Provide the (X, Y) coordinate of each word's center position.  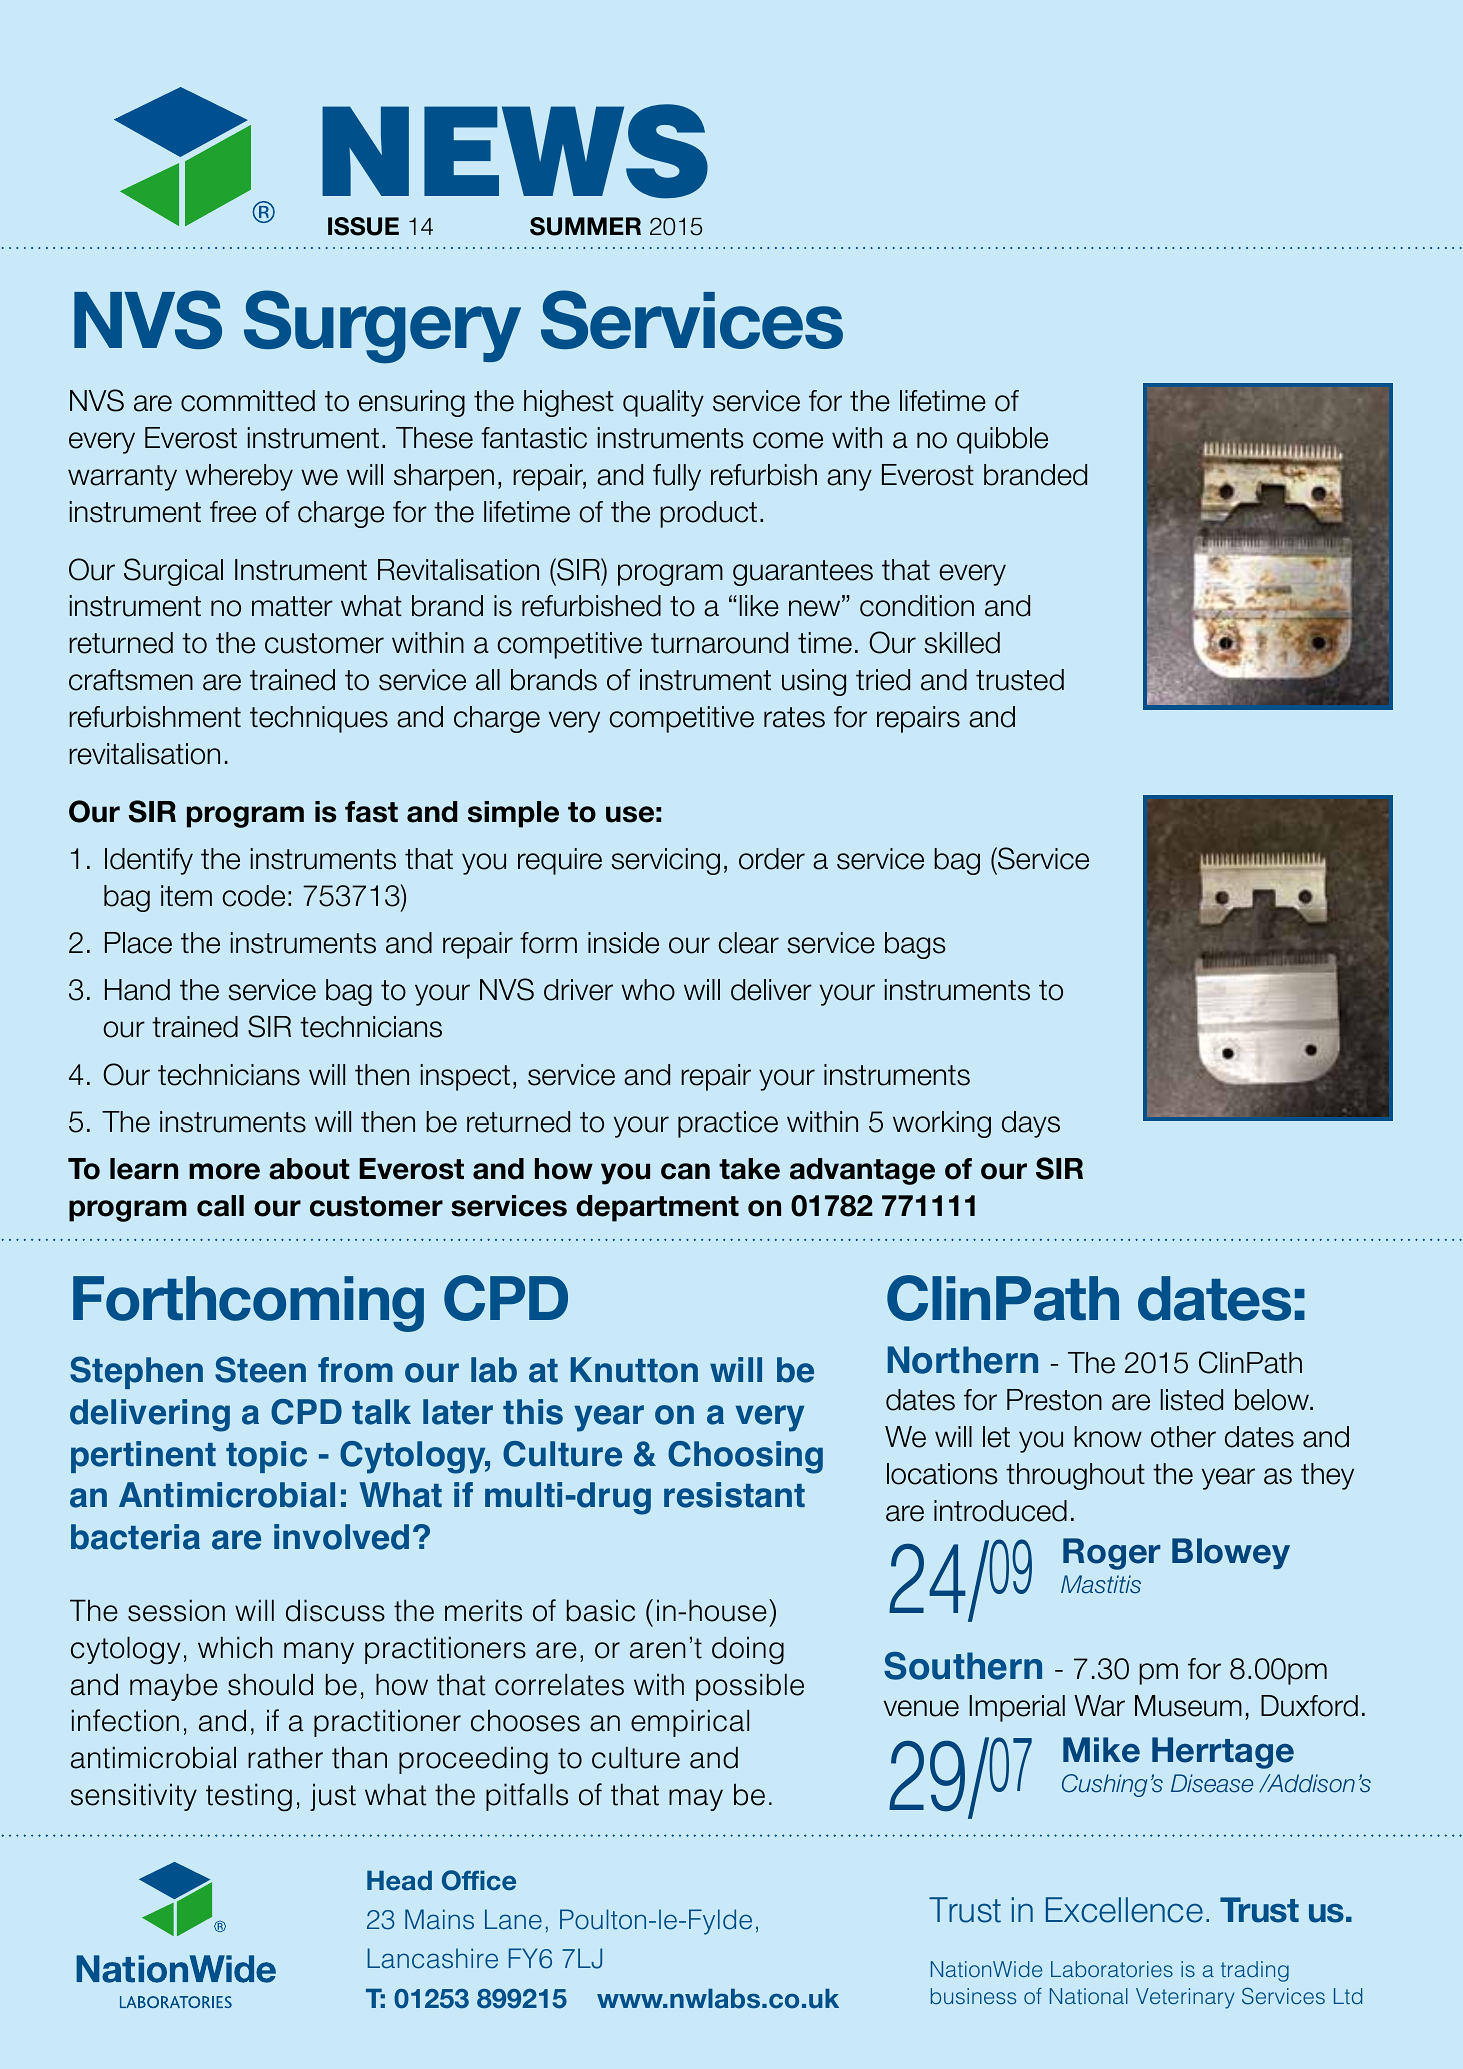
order (772, 859)
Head (399, 1881)
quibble (1002, 440)
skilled (962, 643)
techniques (319, 719)
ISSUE (363, 226)
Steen (260, 1369)
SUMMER (585, 226)
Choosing (745, 1457)
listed (1192, 1400)
